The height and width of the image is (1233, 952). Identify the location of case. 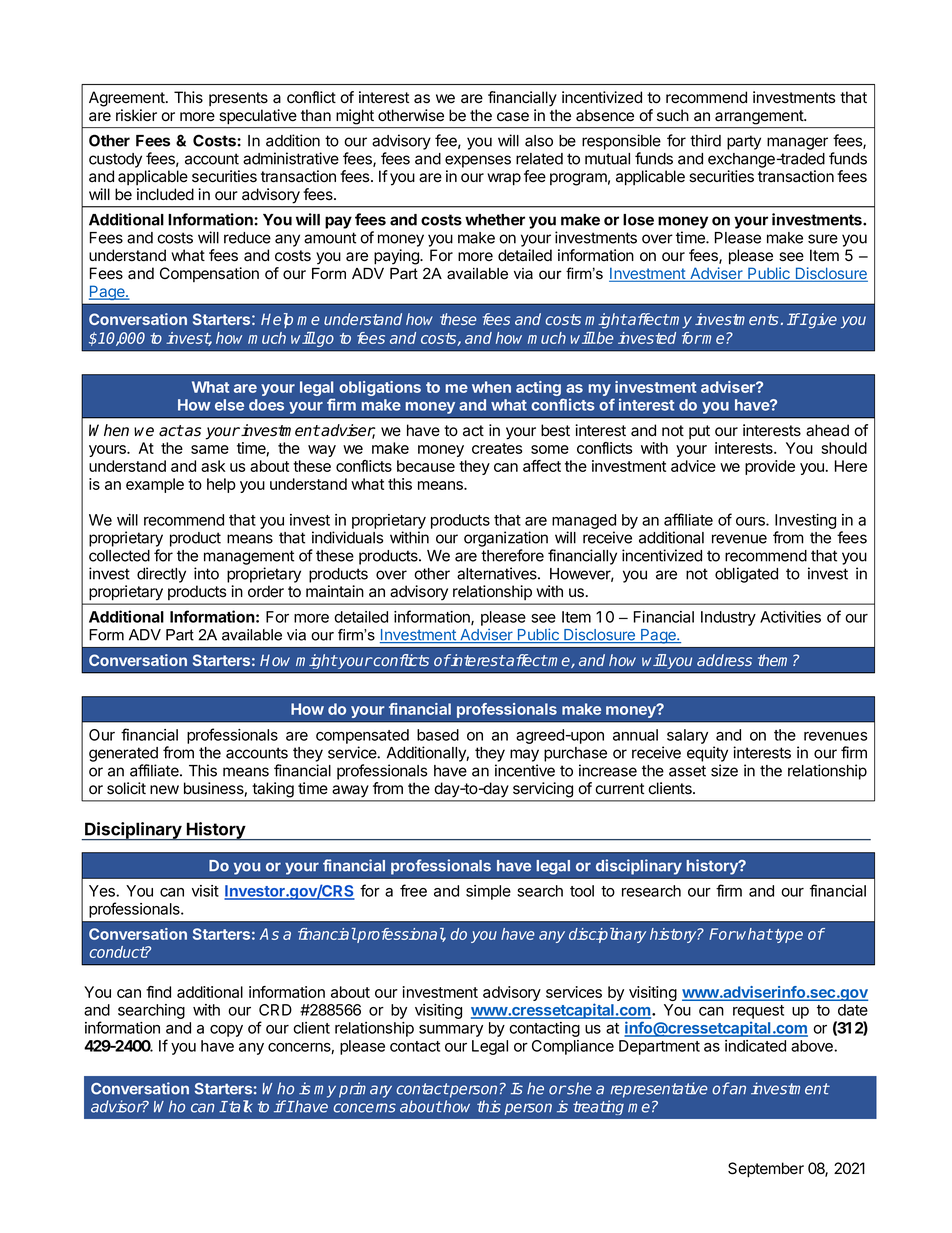
(513, 117).
